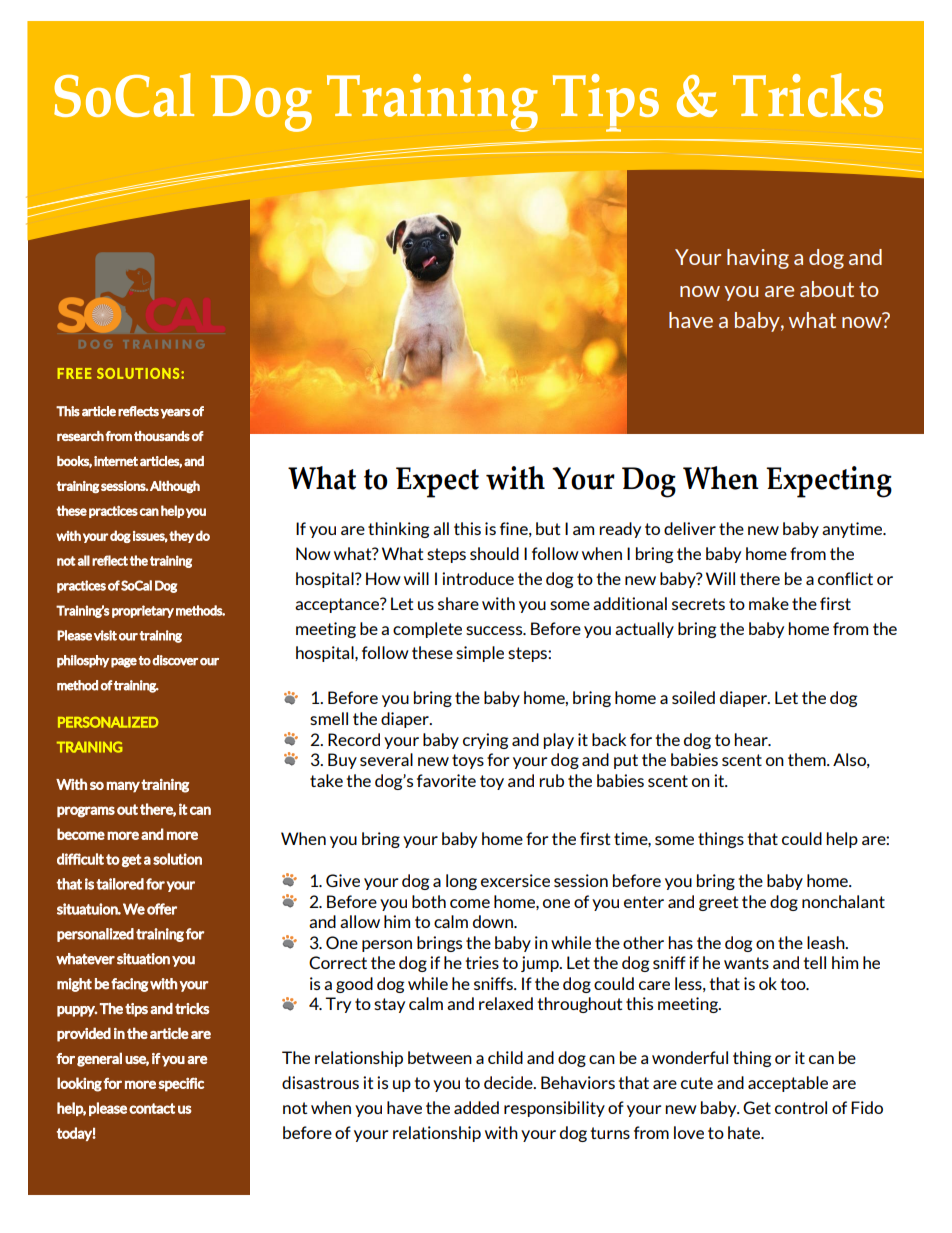 This screenshot has width=952, height=1233. Describe the element at coordinates (175, 414) in the screenshot. I see `years` at that location.
